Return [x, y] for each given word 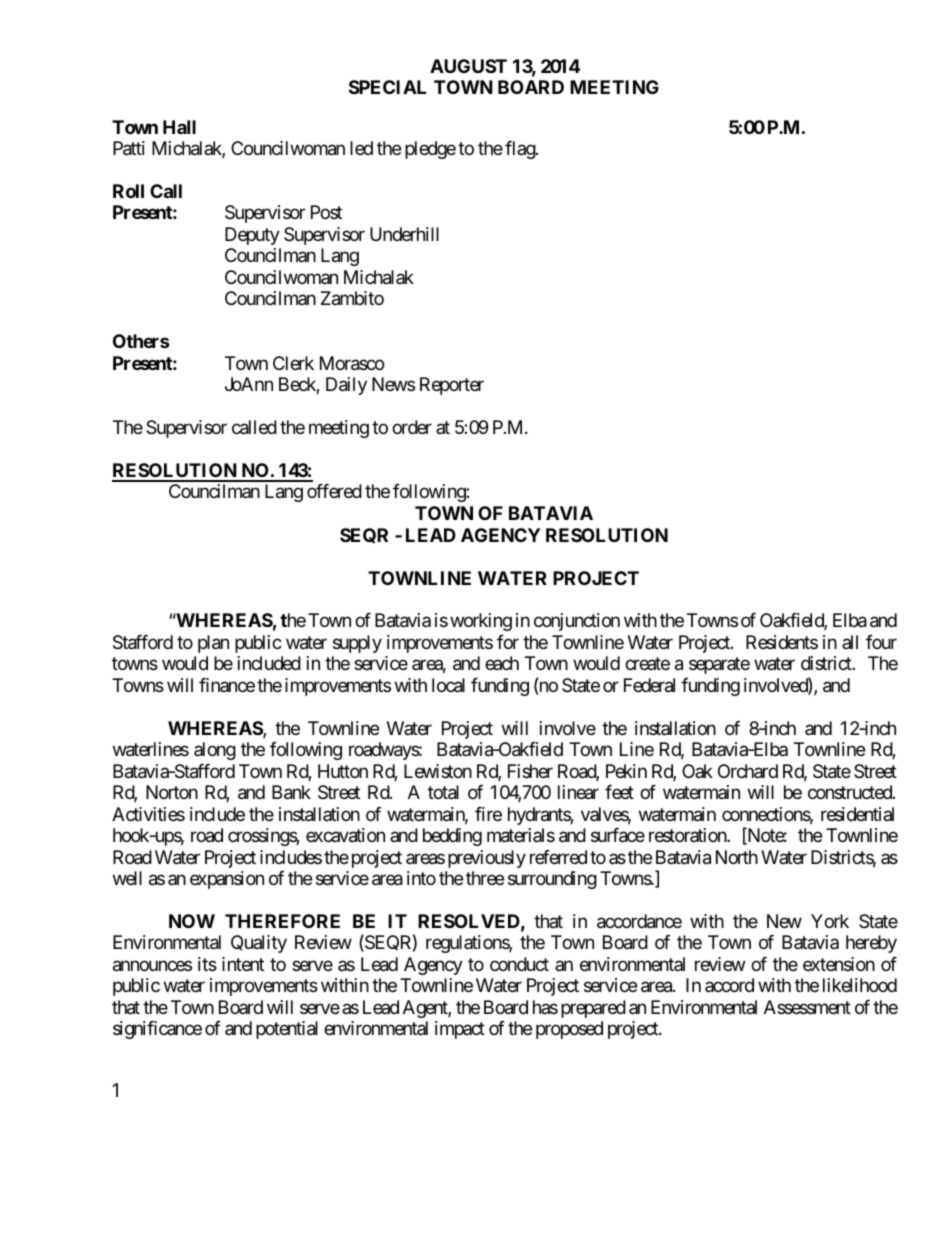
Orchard [748, 771]
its [207, 964]
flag [521, 150]
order [412, 427]
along [215, 751]
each [502, 663]
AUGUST [468, 66]
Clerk [293, 363]
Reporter [452, 386]
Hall [179, 127]
